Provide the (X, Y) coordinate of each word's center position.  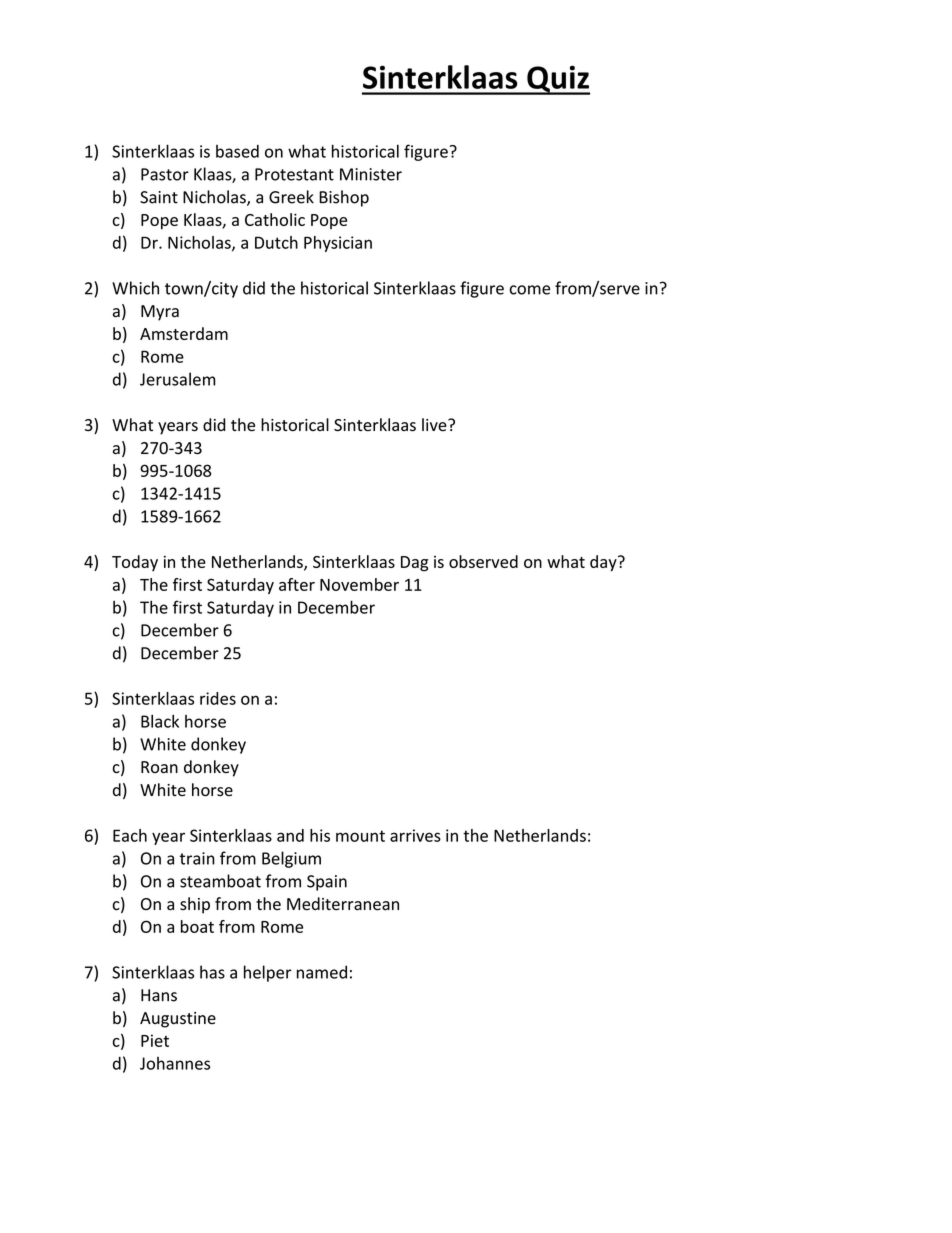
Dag (414, 564)
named (322, 972)
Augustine (178, 1020)
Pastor (165, 174)
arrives (415, 835)
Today (135, 563)
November (359, 584)
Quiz (557, 80)
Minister (371, 174)
